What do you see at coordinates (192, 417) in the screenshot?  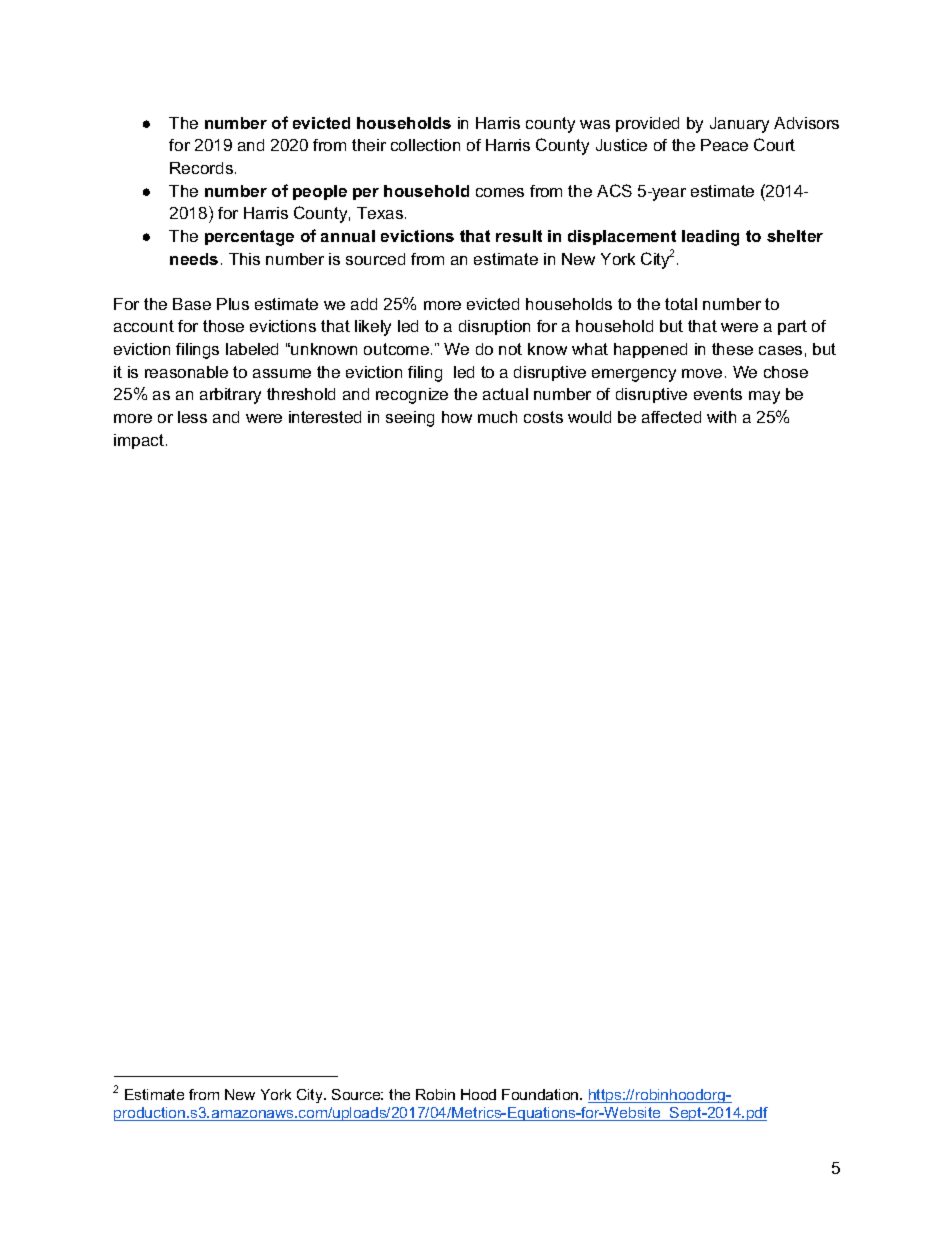 I see `less` at bounding box center [192, 417].
